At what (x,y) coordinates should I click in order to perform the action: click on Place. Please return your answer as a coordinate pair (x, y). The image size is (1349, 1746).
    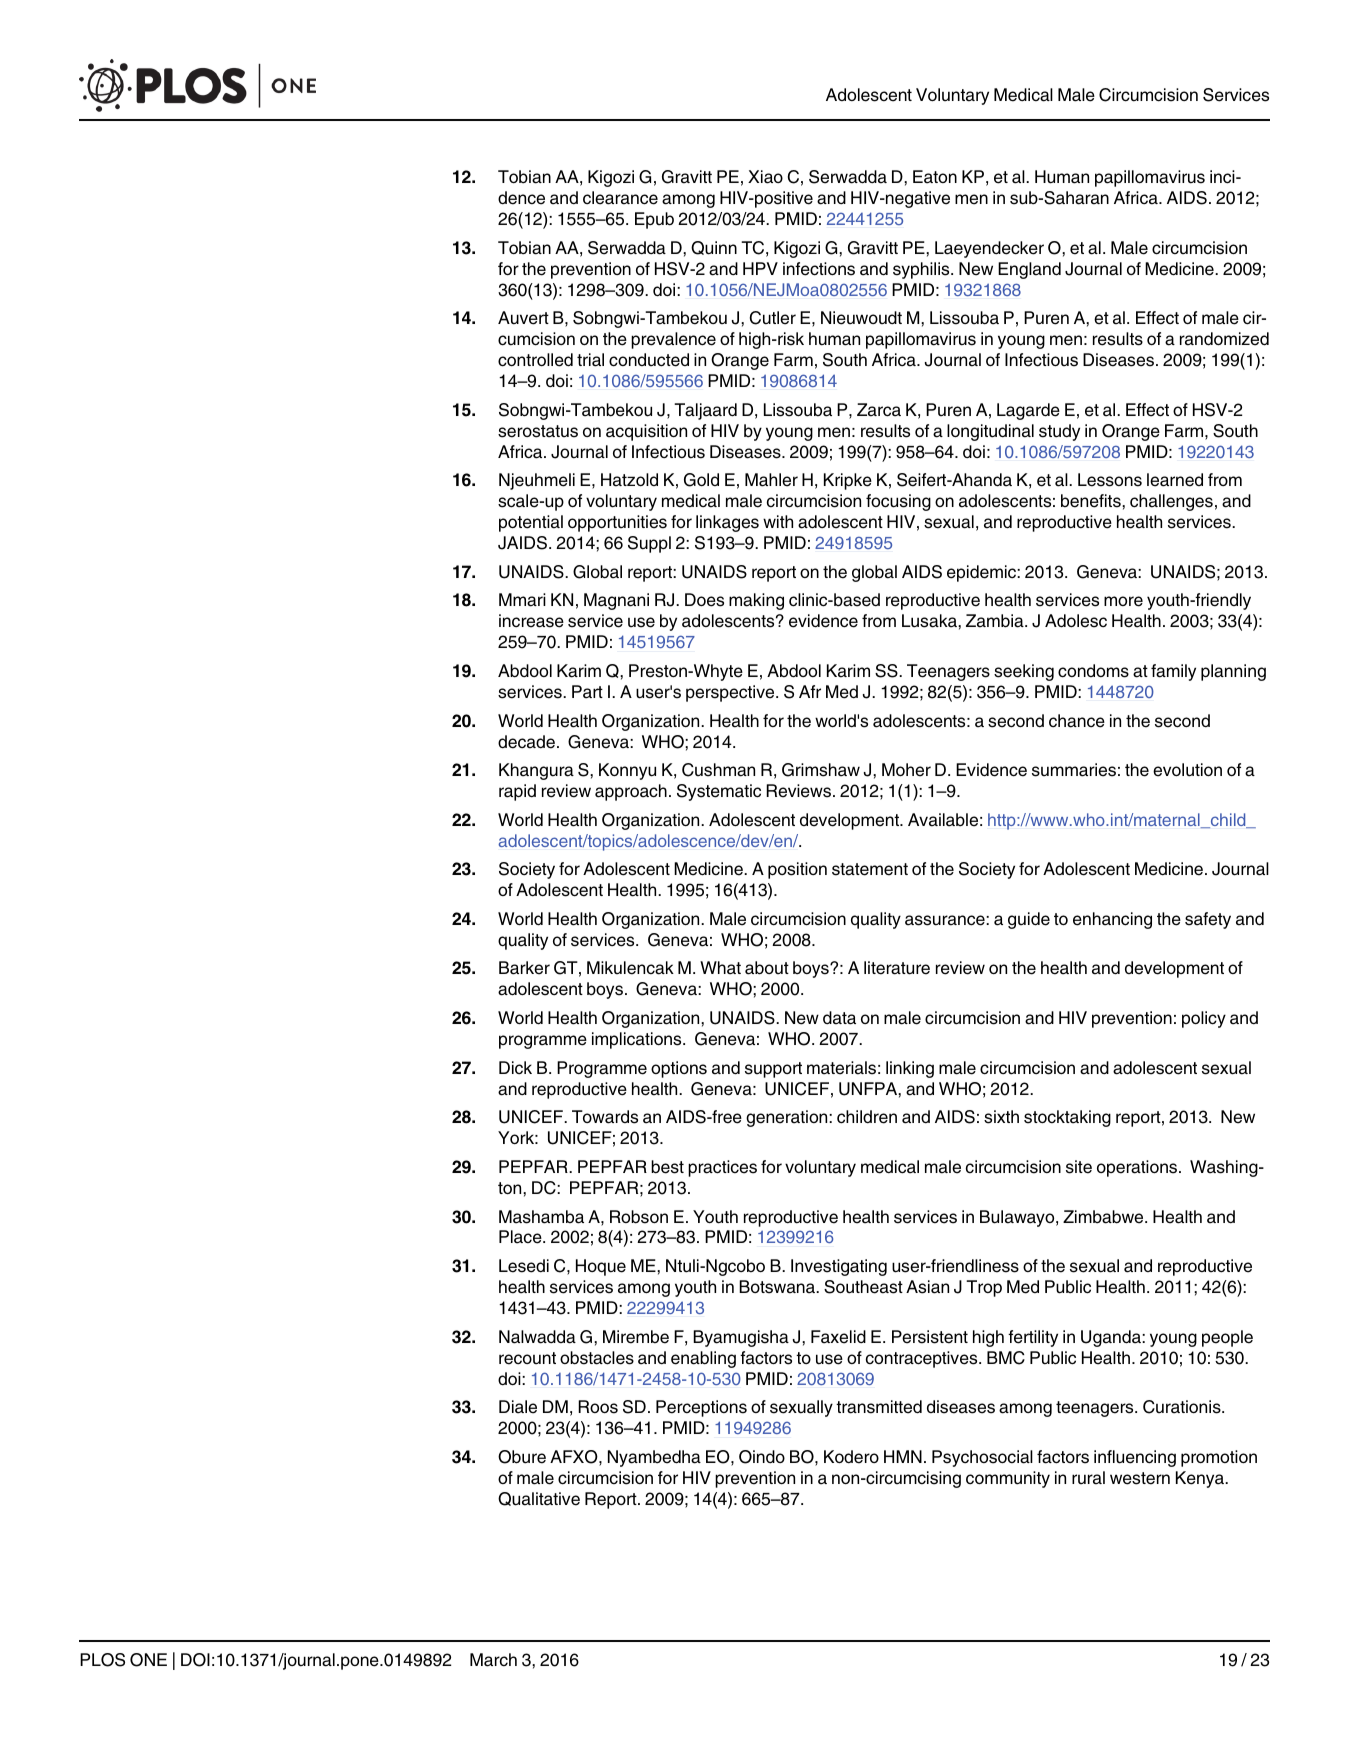
    Looking at the image, I should click on (521, 1237).
